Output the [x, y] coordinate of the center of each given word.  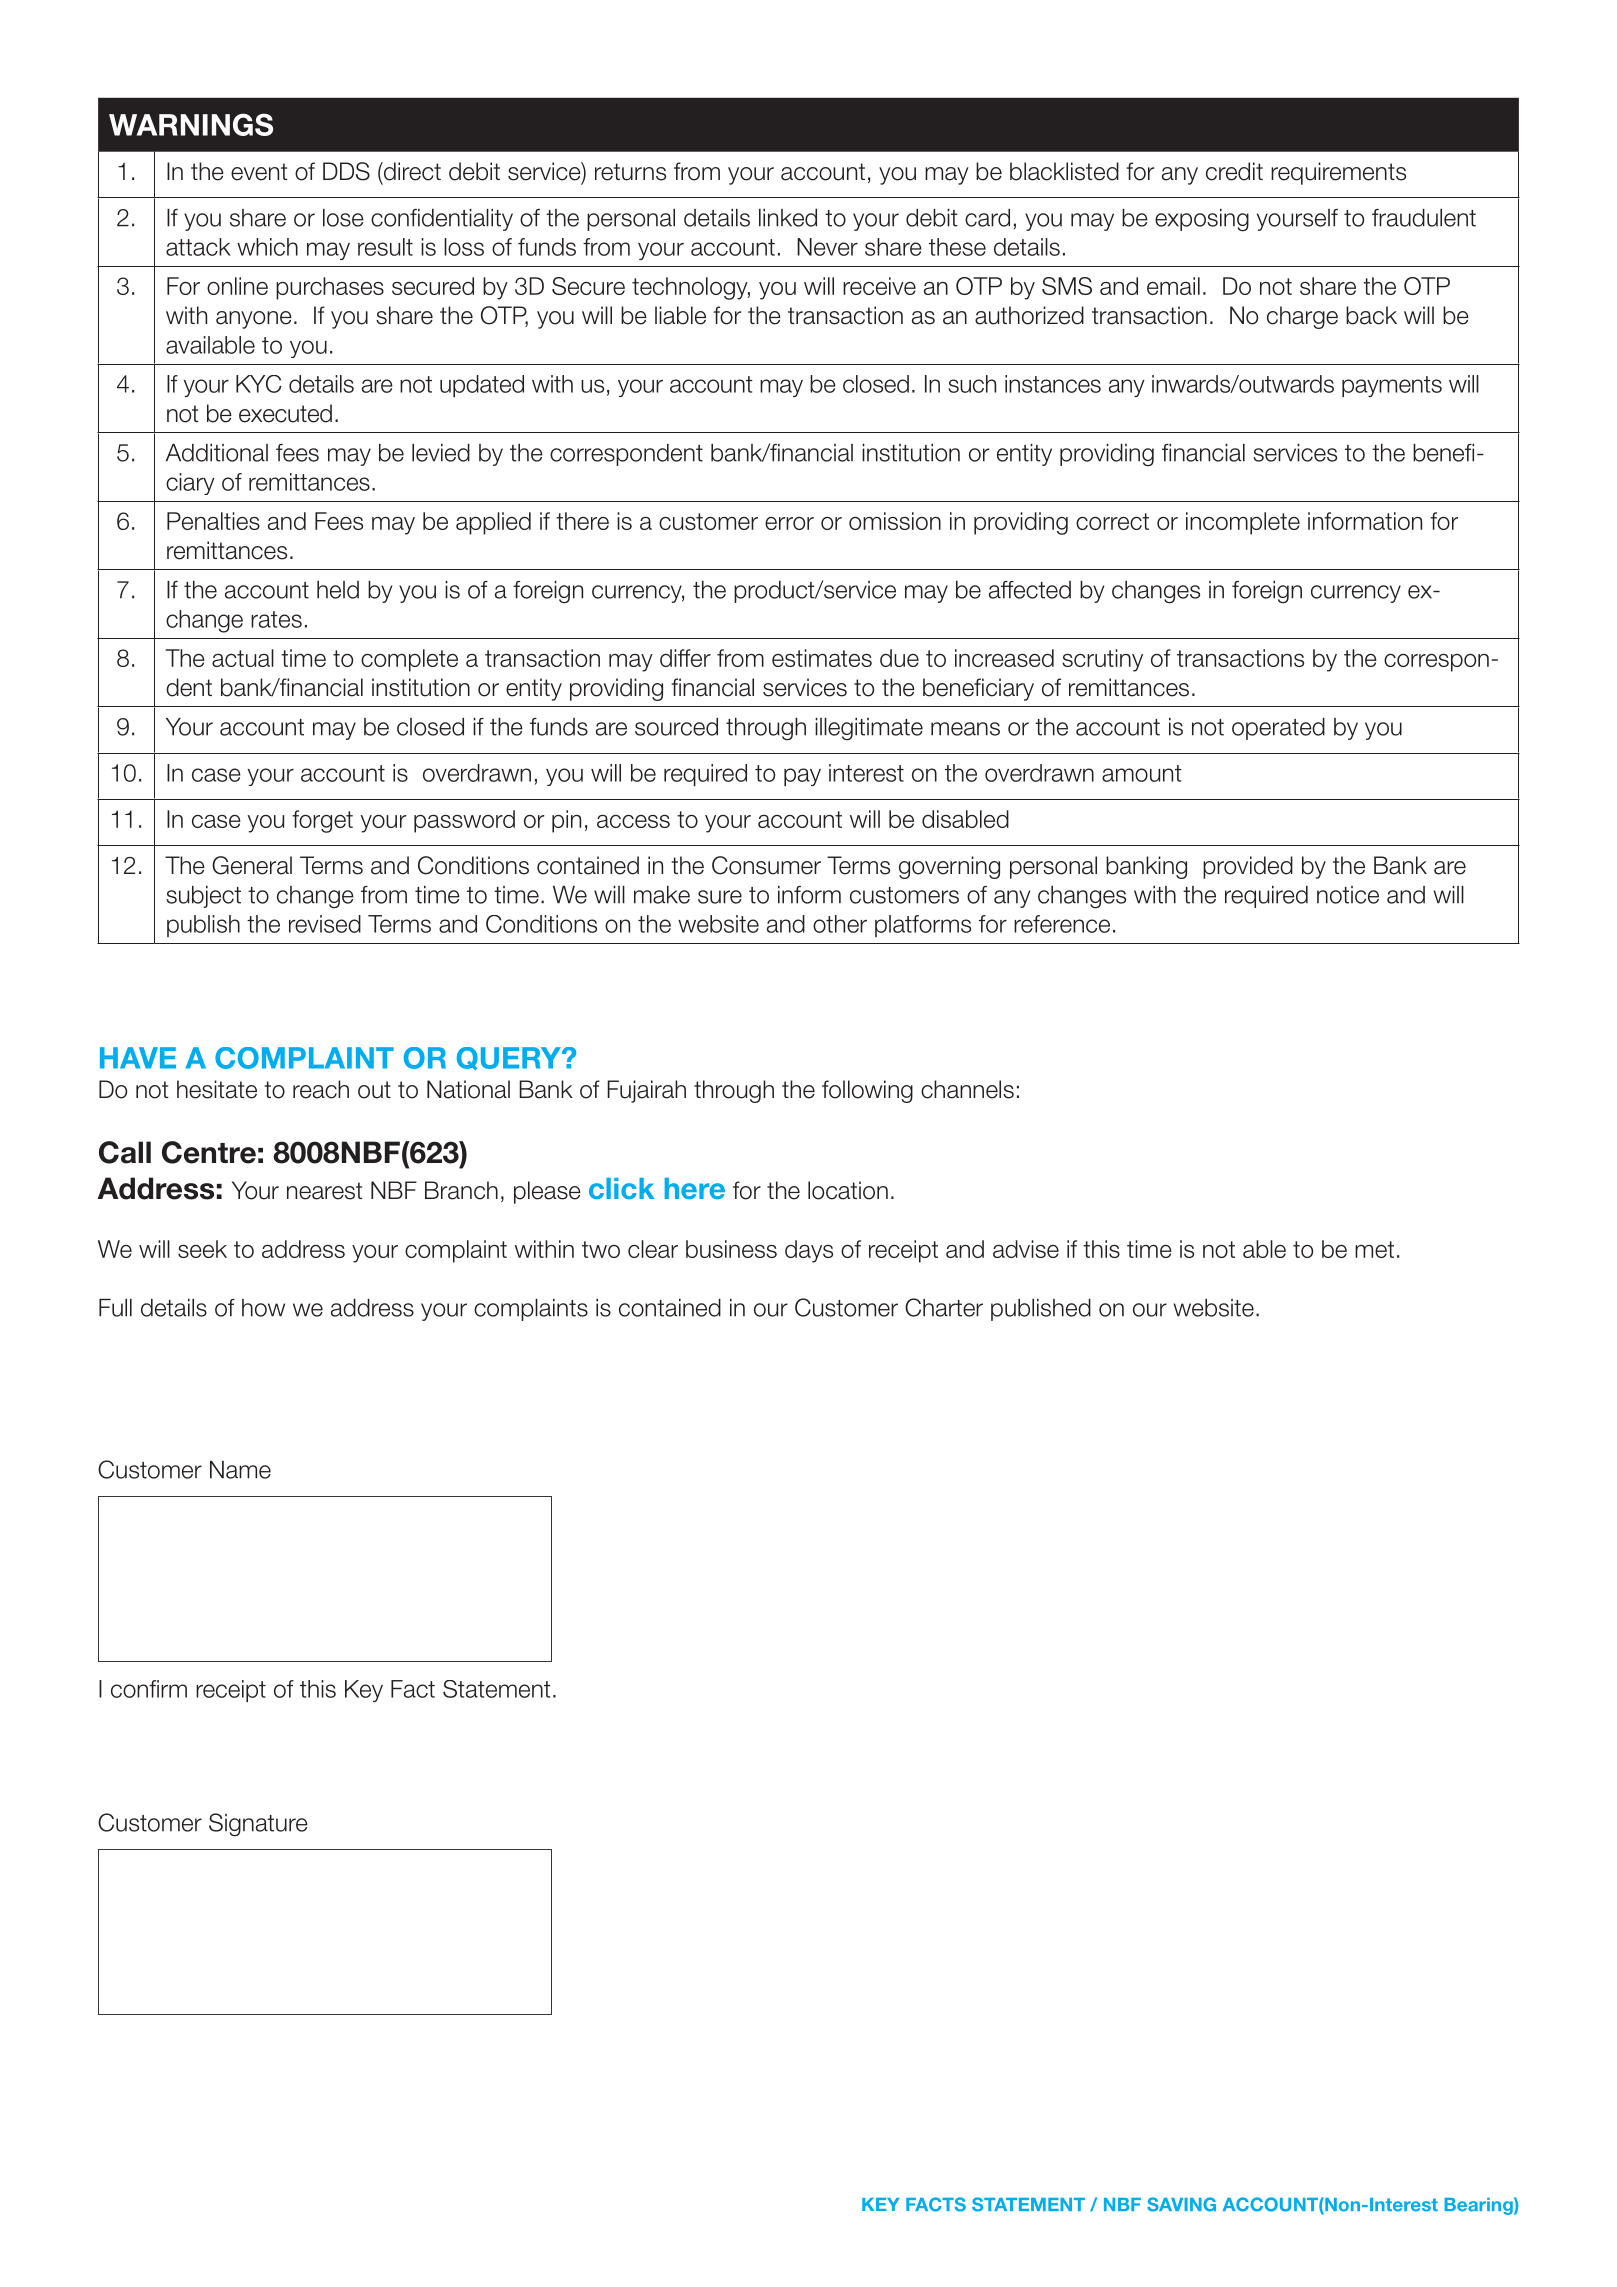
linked [788, 218]
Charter [944, 1307]
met [1374, 1249]
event [259, 172]
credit [1234, 171]
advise [1026, 1249]
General [252, 865]
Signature [258, 1825]
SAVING [1181, 2204]
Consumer [766, 865]
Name [240, 1470]
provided [1248, 867]
